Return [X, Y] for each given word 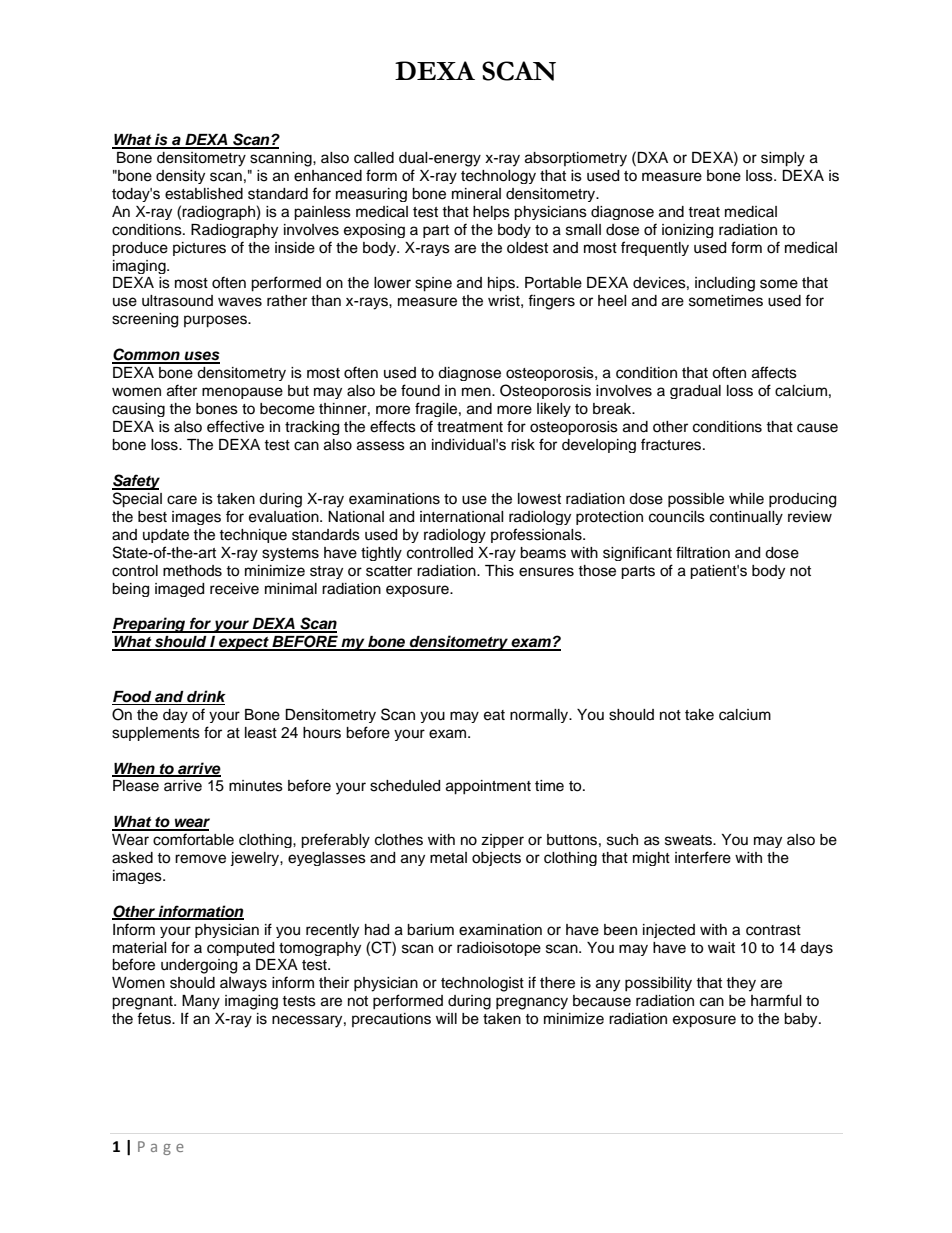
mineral [476, 194]
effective [235, 426]
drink [205, 697]
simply [783, 159]
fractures [672, 444]
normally [540, 716]
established [204, 194]
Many [201, 1002]
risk [523, 445]
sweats [689, 840]
